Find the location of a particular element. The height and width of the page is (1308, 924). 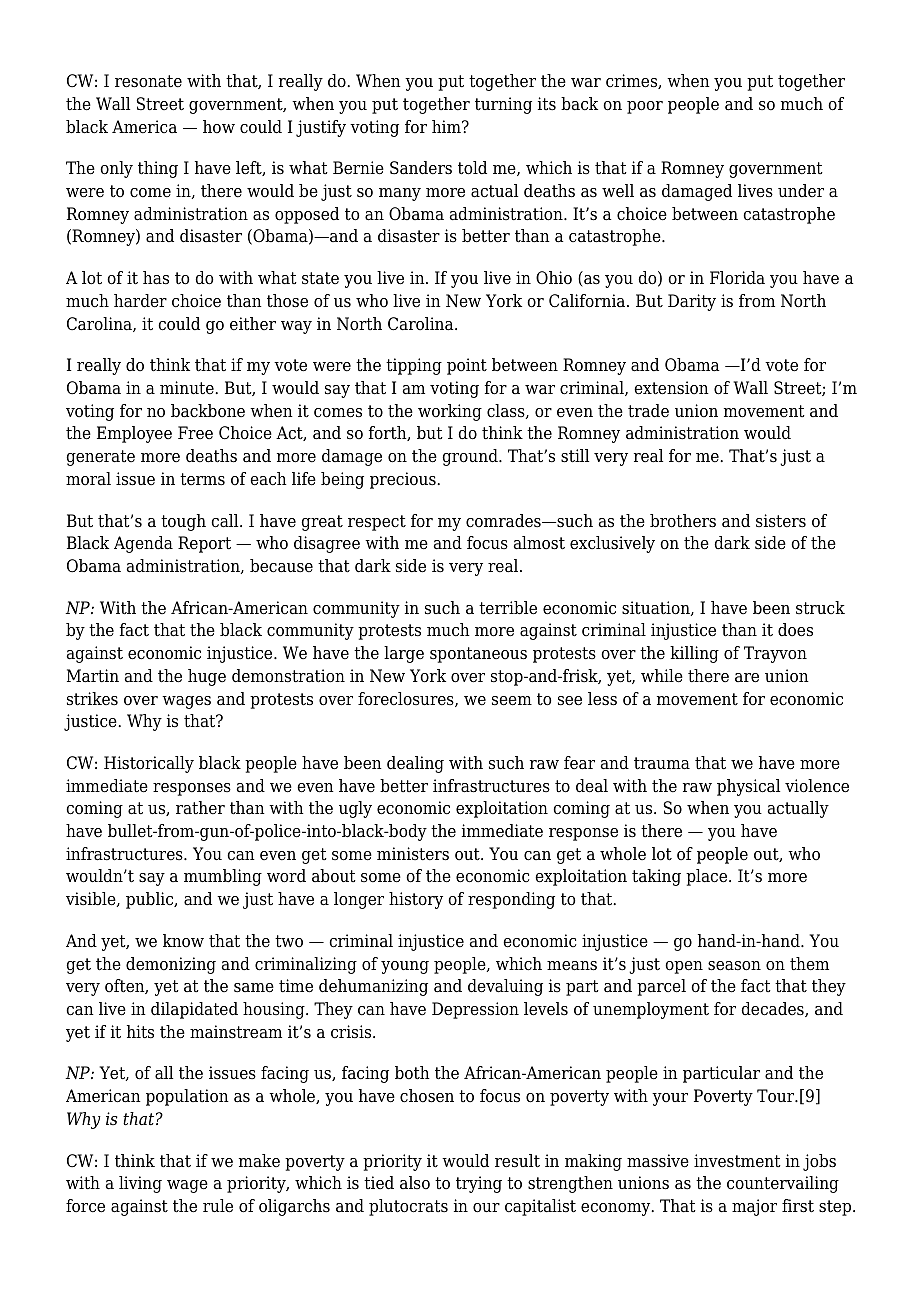

terms is located at coordinates (202, 479).
